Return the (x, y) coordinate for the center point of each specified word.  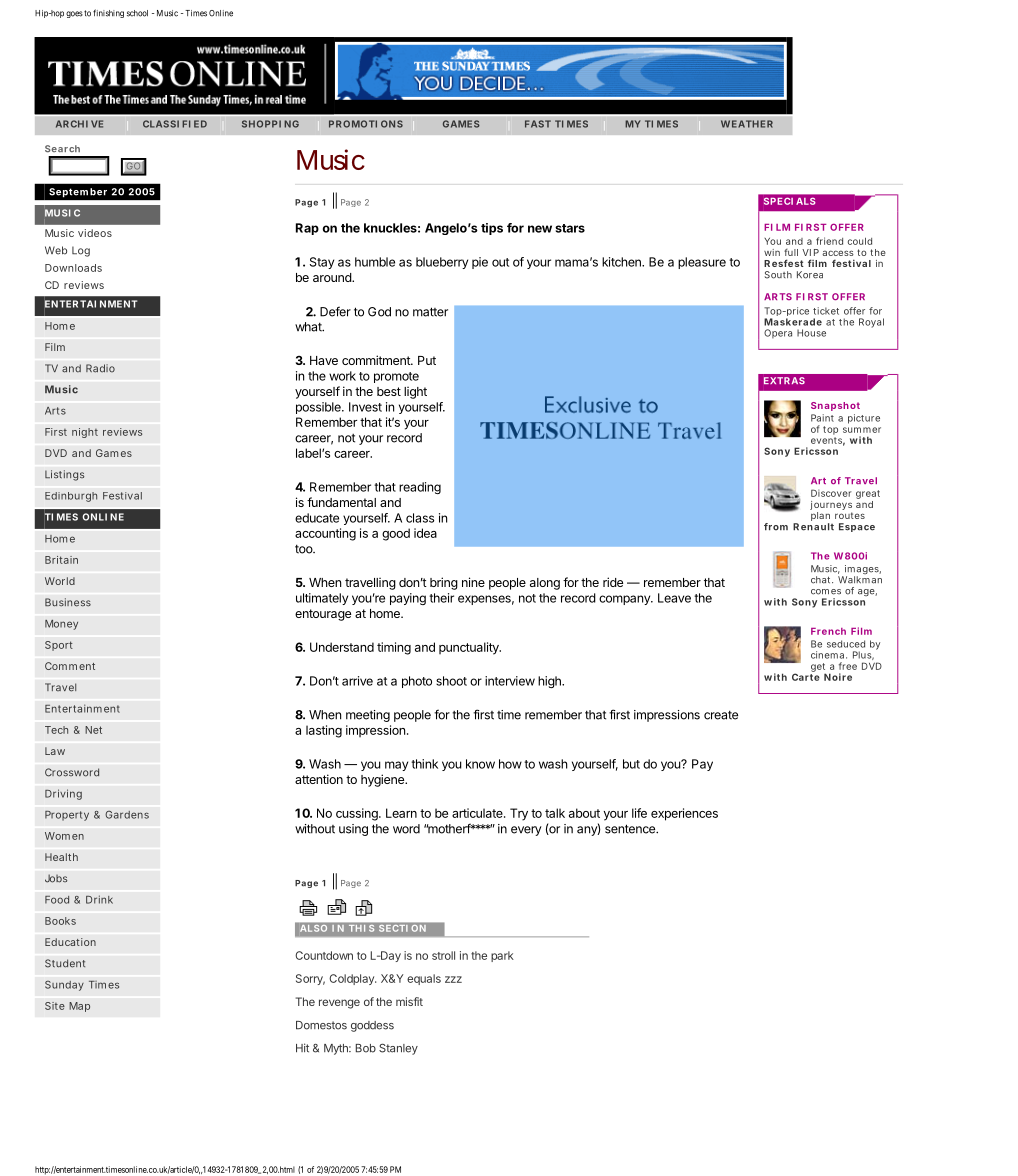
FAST (538, 124)
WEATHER (747, 124)
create (721, 715)
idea (425, 533)
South (778, 275)
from (776, 527)
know (480, 764)
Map (79, 1007)
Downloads (73, 268)
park (502, 956)
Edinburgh (71, 497)
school (137, 13)
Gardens (127, 815)
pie (480, 263)
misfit (409, 1001)
